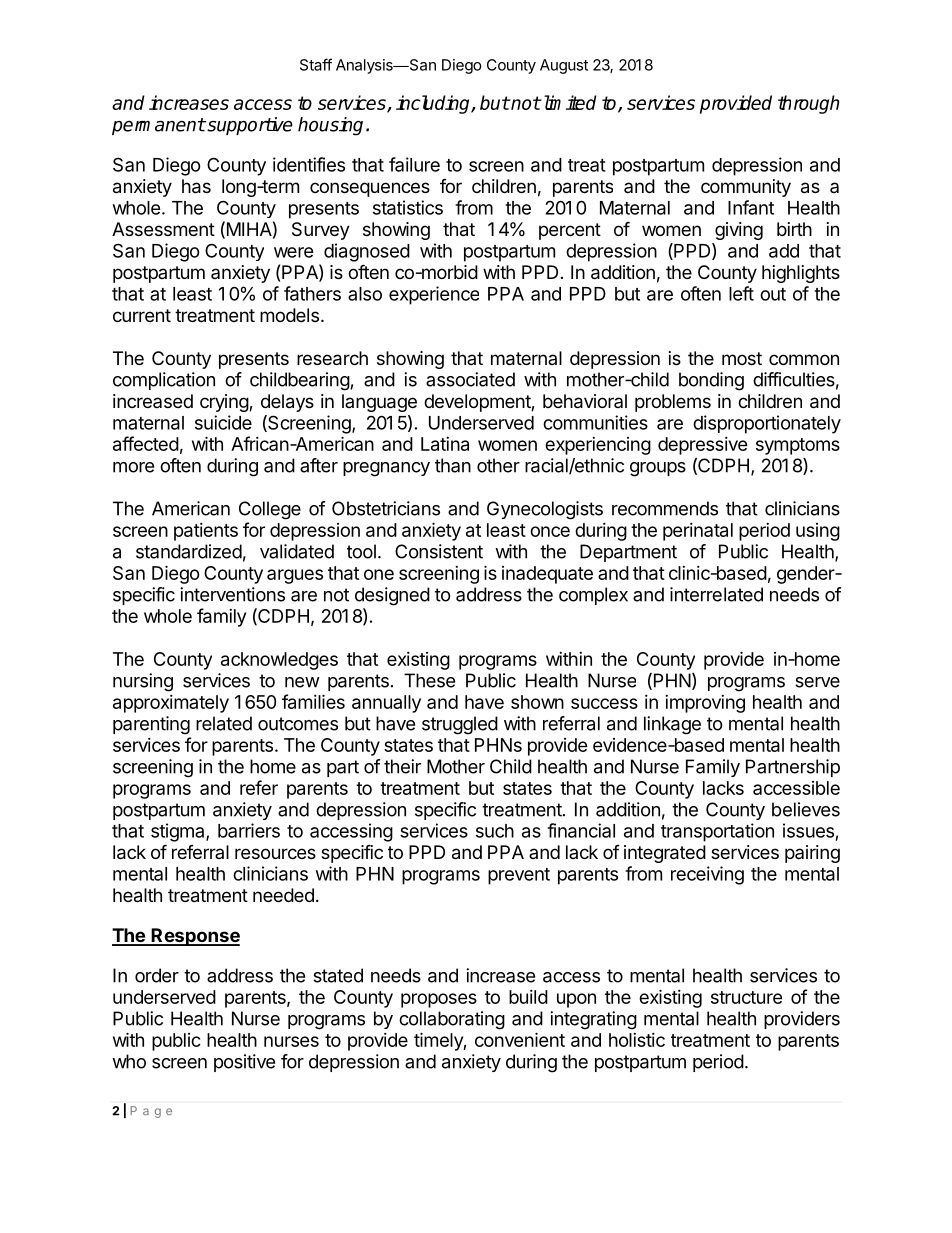 The height and width of the image is (1233, 952). I want to click on improving, so click(705, 704).
